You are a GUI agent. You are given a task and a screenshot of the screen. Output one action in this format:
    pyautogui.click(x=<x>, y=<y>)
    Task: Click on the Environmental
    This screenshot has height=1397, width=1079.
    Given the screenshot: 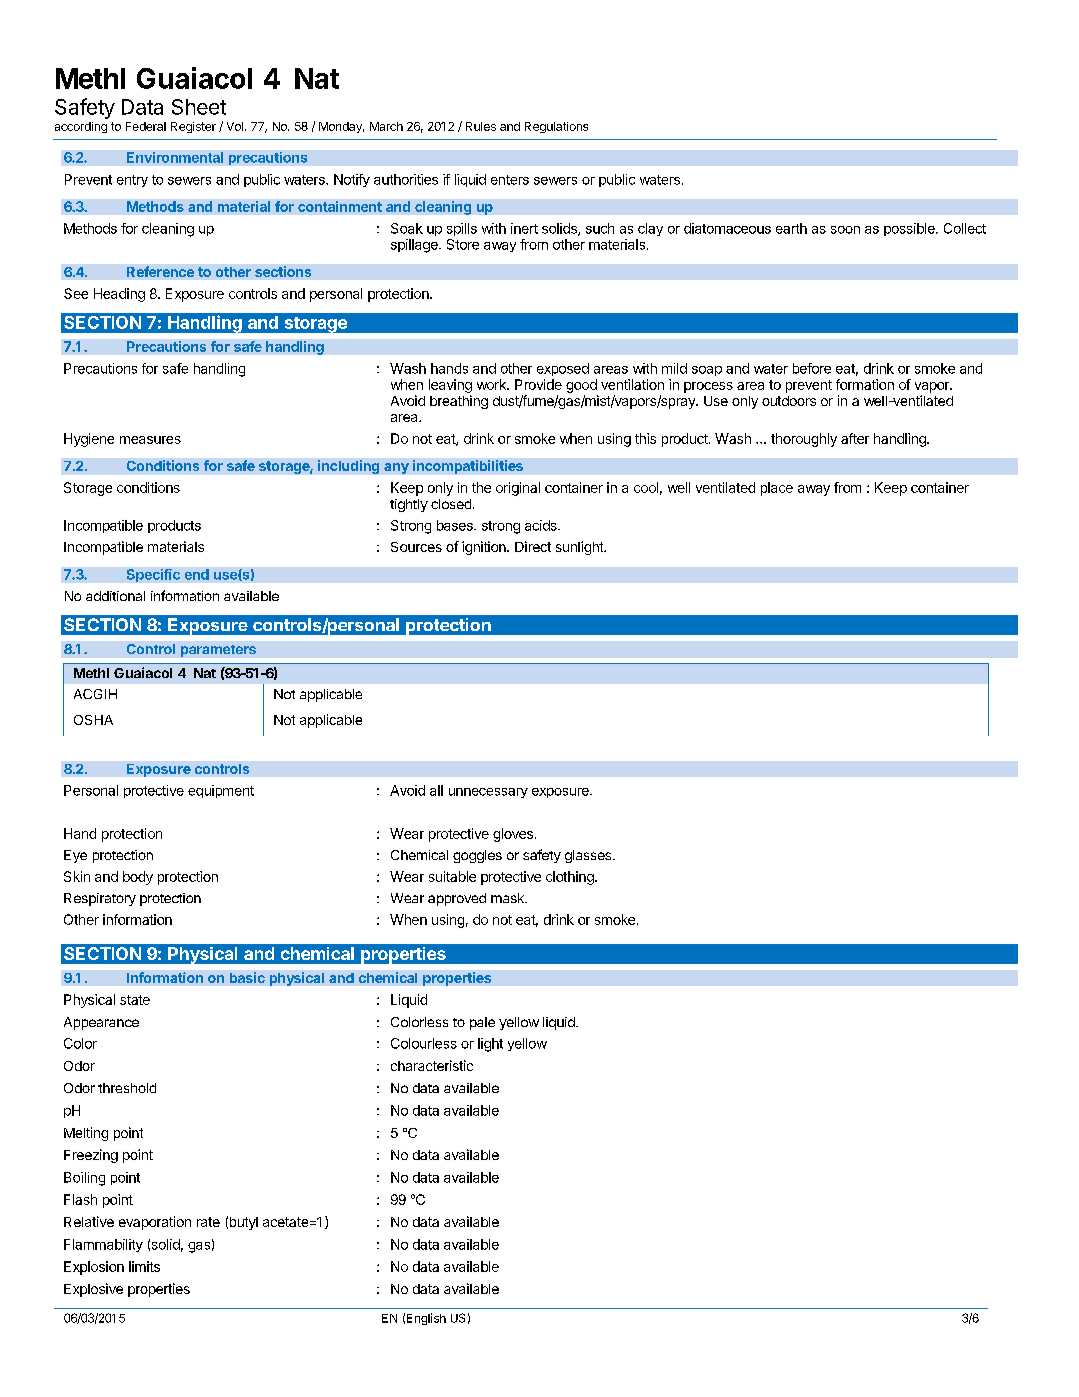 What is the action you would take?
    pyautogui.click(x=175, y=157)
